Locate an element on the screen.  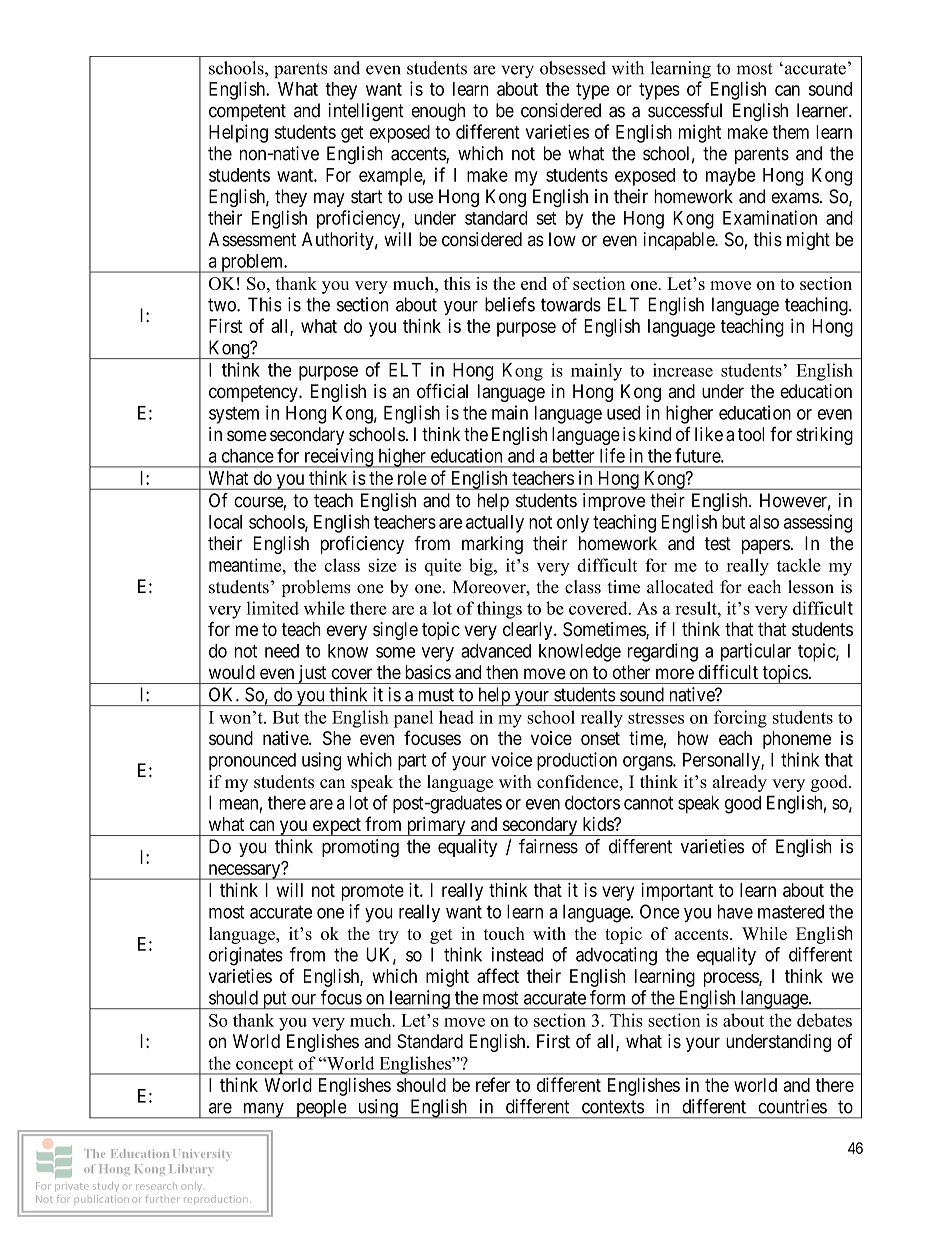
papers is located at coordinates (766, 546).
